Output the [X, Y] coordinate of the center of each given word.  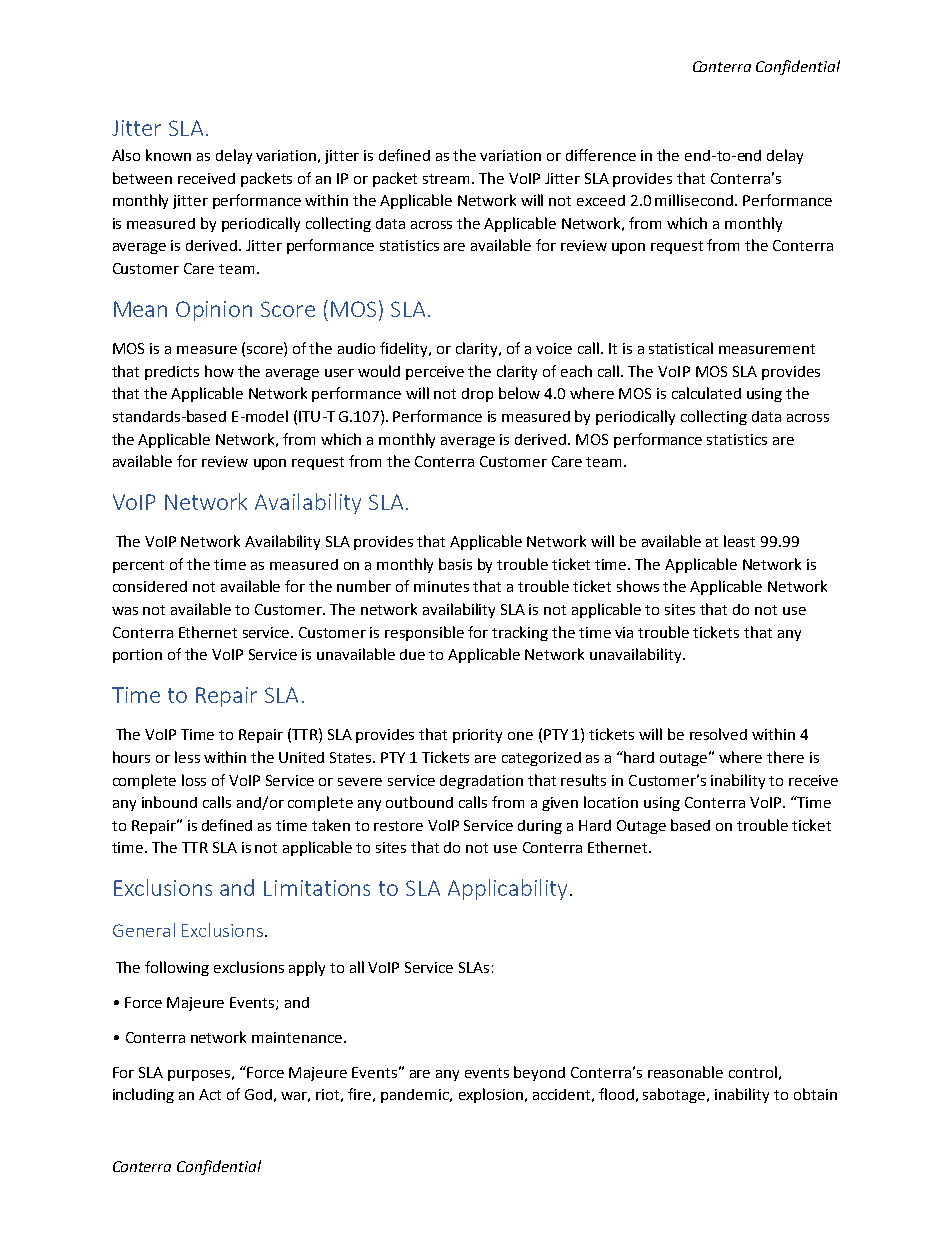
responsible [424, 633]
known [168, 155]
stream [448, 179]
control [753, 1072]
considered [150, 586]
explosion [492, 1095]
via [624, 632]
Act [210, 1094]
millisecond [695, 200]
